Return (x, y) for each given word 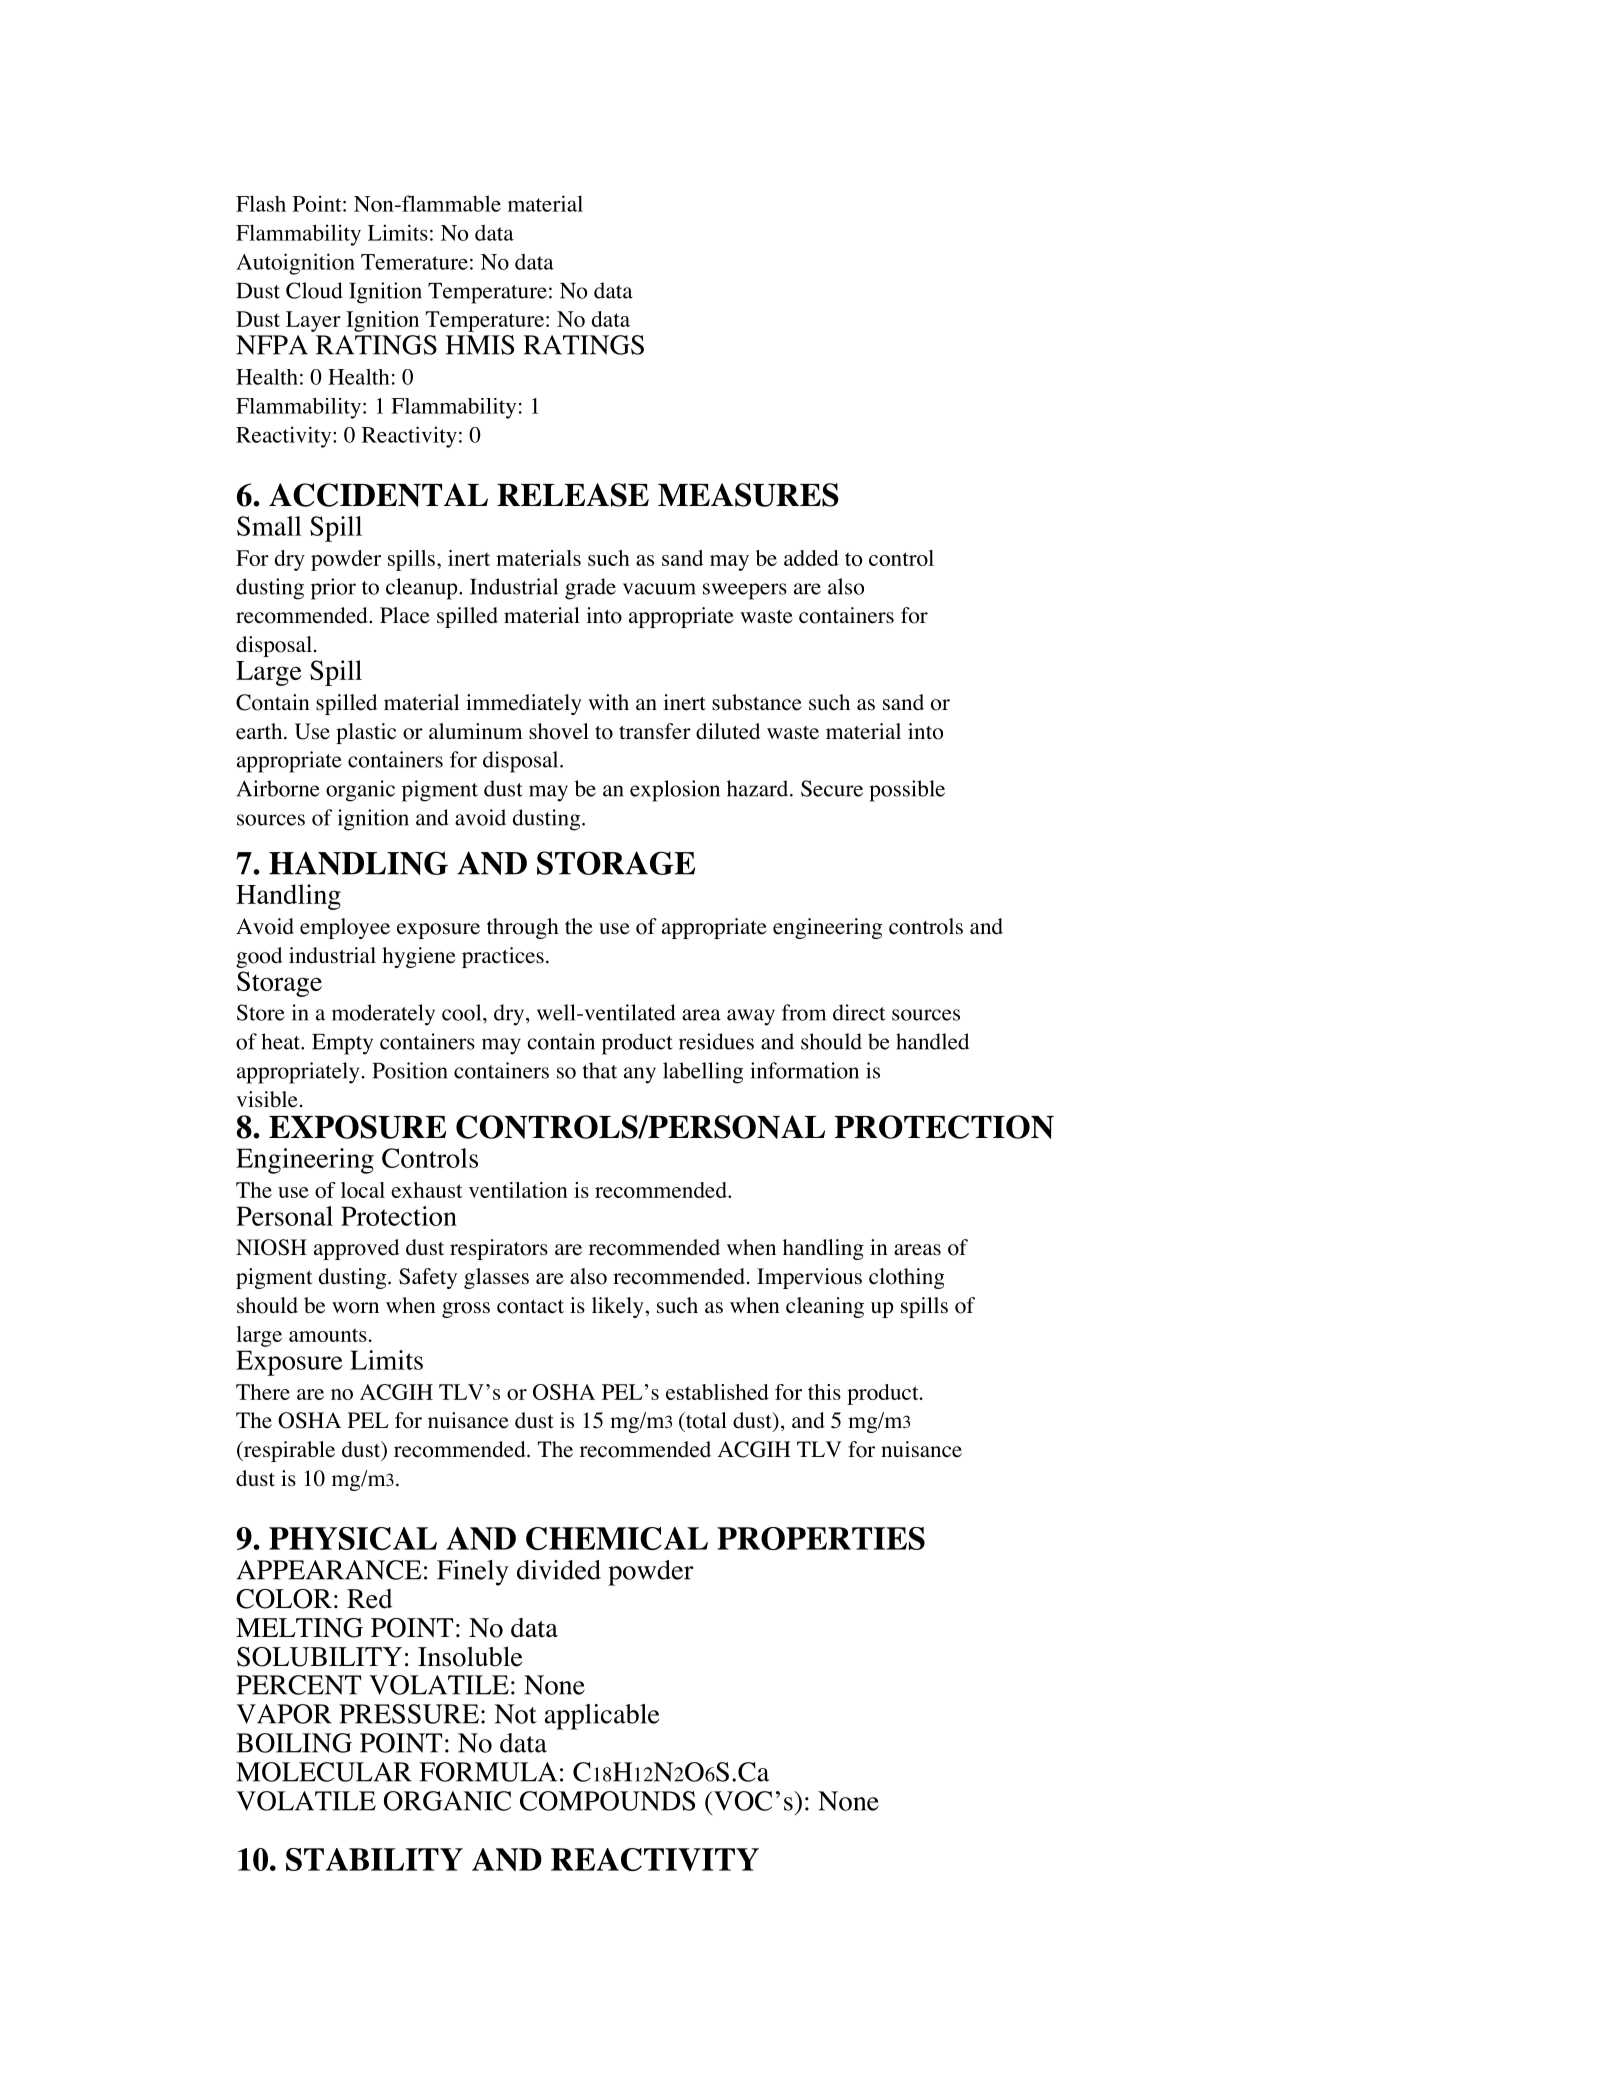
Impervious (809, 1278)
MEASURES (748, 495)
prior (333, 589)
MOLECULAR (324, 1772)
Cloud (314, 290)
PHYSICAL (353, 1538)
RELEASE (573, 495)
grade (590, 589)
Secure (832, 788)
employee (345, 928)
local (363, 1190)
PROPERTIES (821, 1538)
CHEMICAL (617, 1538)
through (523, 928)
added (811, 558)
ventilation (518, 1190)
